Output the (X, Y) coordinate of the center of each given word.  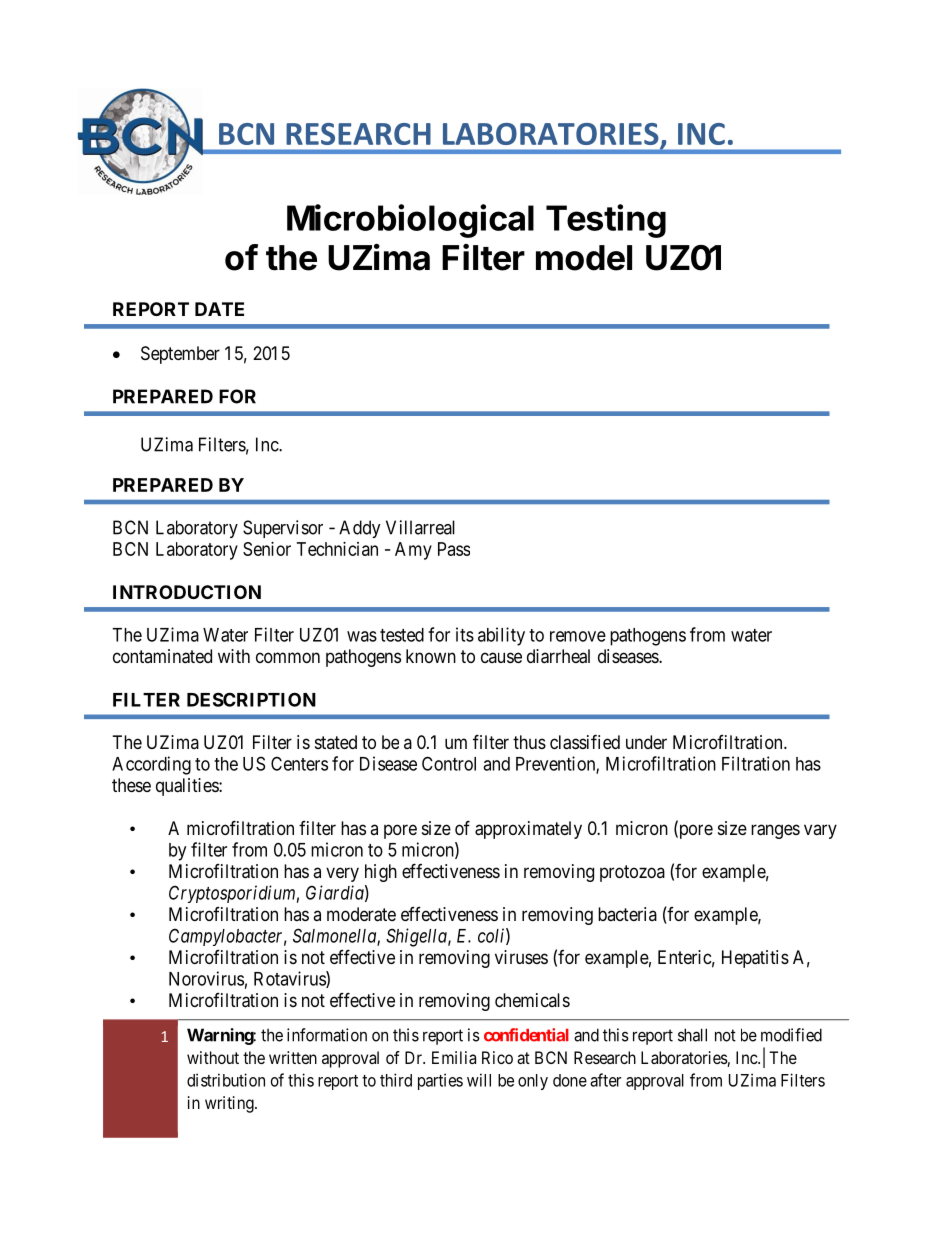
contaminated (162, 656)
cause (501, 657)
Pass (454, 549)
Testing (606, 221)
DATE (219, 309)
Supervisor (283, 529)
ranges (775, 831)
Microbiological (410, 221)
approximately (528, 830)
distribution (226, 1080)
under (646, 742)
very (342, 874)
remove (578, 636)
